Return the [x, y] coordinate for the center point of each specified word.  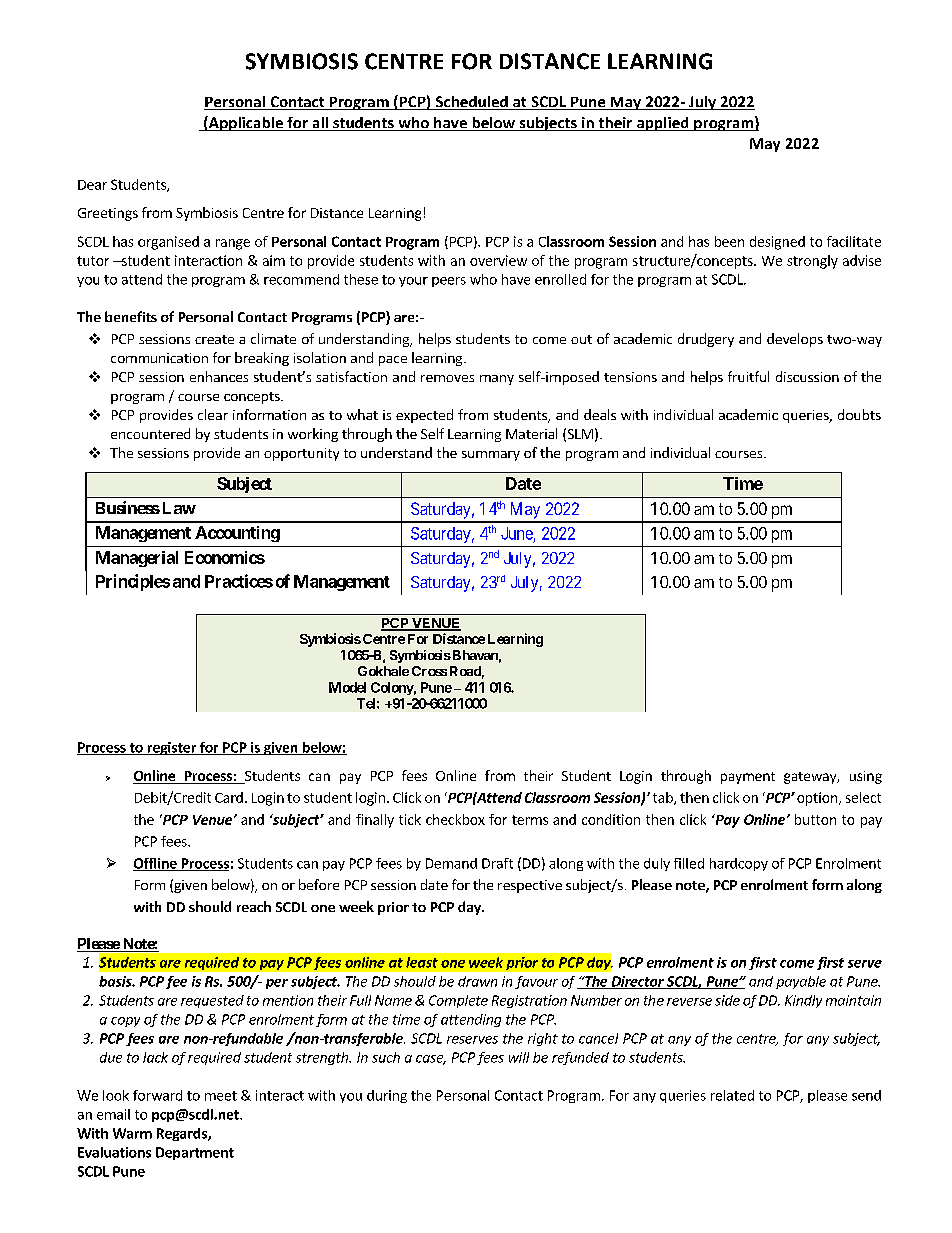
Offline [156, 864]
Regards [183, 1134]
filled [689, 863]
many [497, 380]
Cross [429, 671]
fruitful [748, 376]
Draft [497, 863]
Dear [92, 185]
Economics [225, 557]
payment [748, 778]
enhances [219, 376]
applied [663, 124]
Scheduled [471, 103]
